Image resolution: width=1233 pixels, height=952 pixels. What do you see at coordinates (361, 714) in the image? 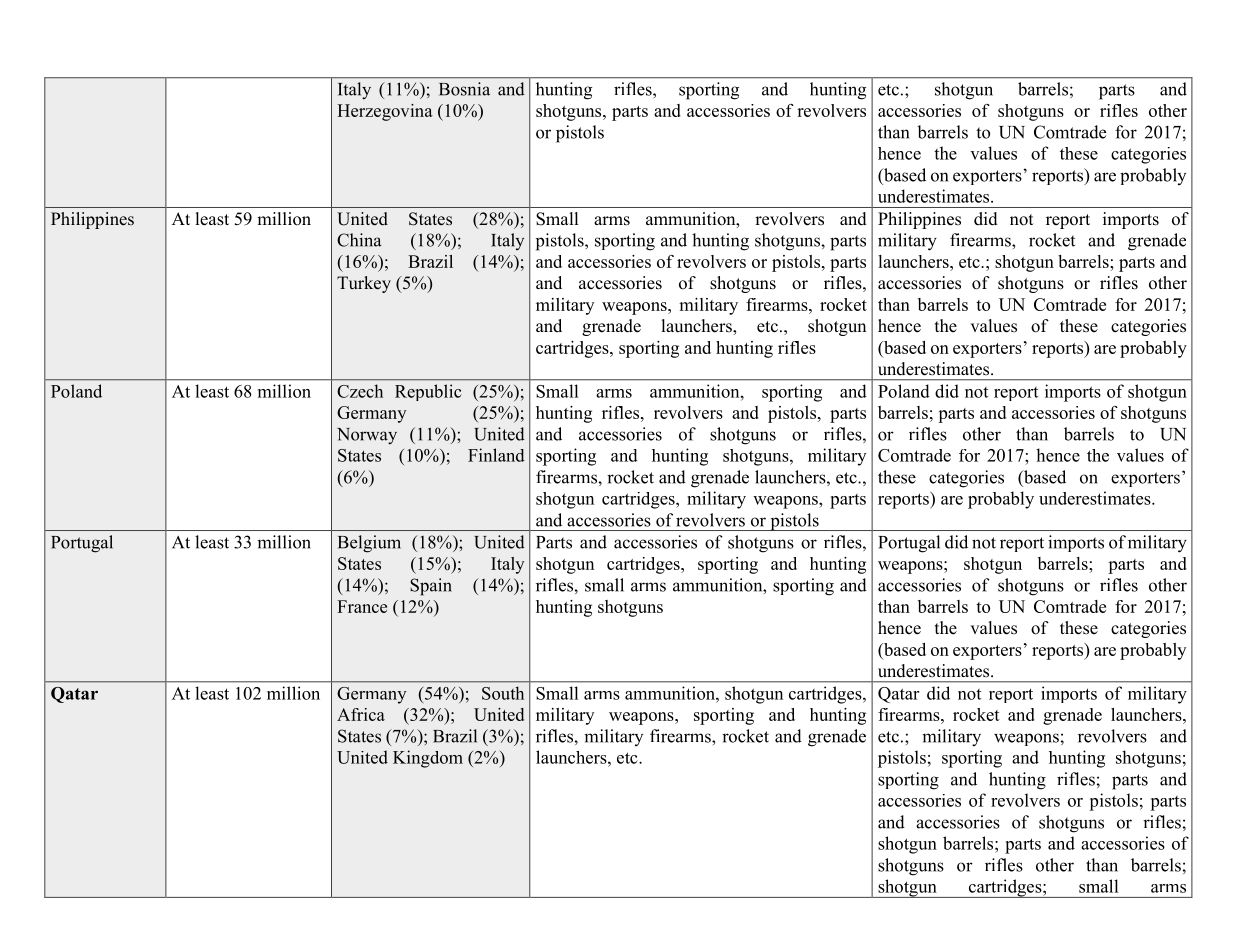
I see `Africa` at bounding box center [361, 714].
